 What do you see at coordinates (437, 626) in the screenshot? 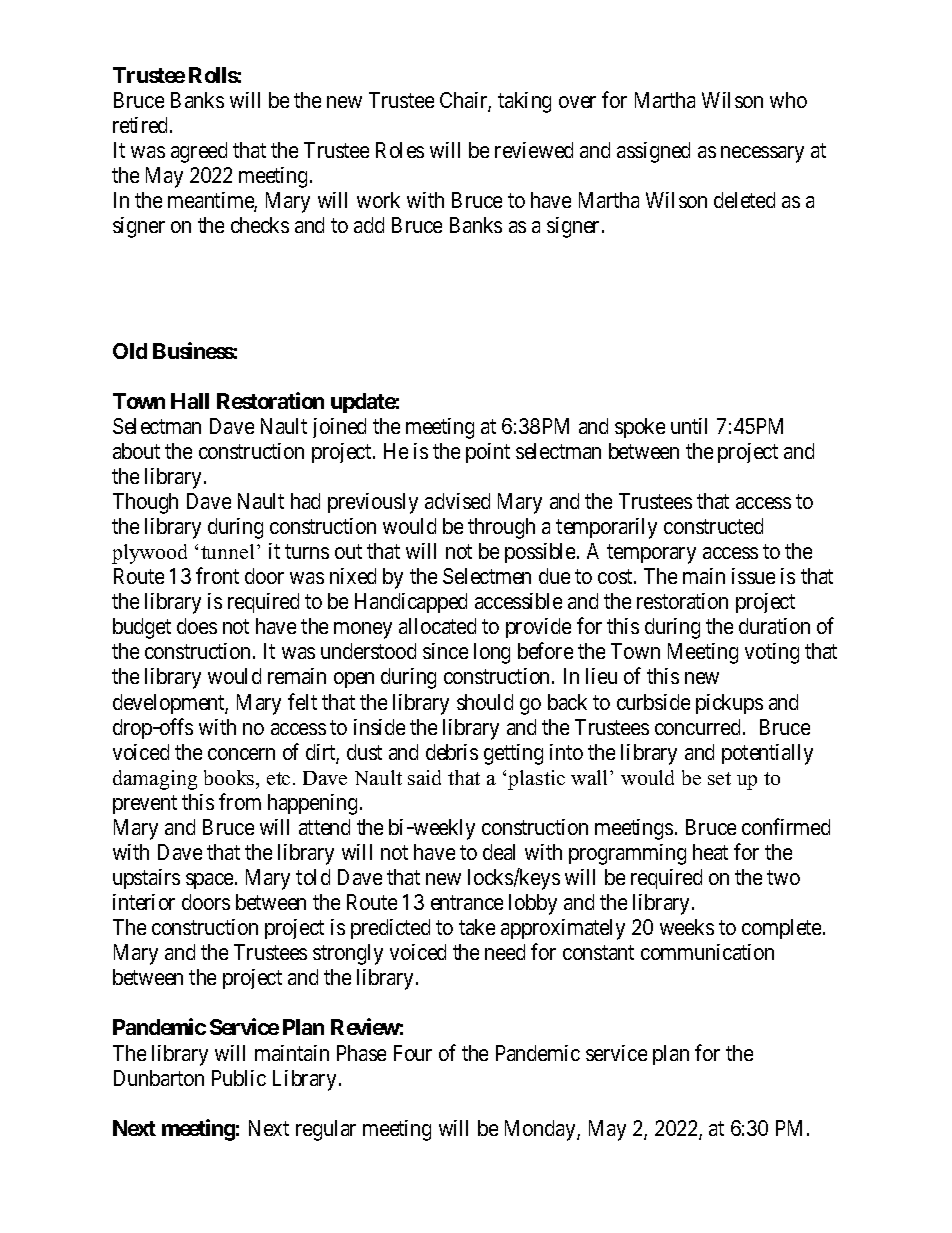
I see `allocated` at bounding box center [437, 626].
